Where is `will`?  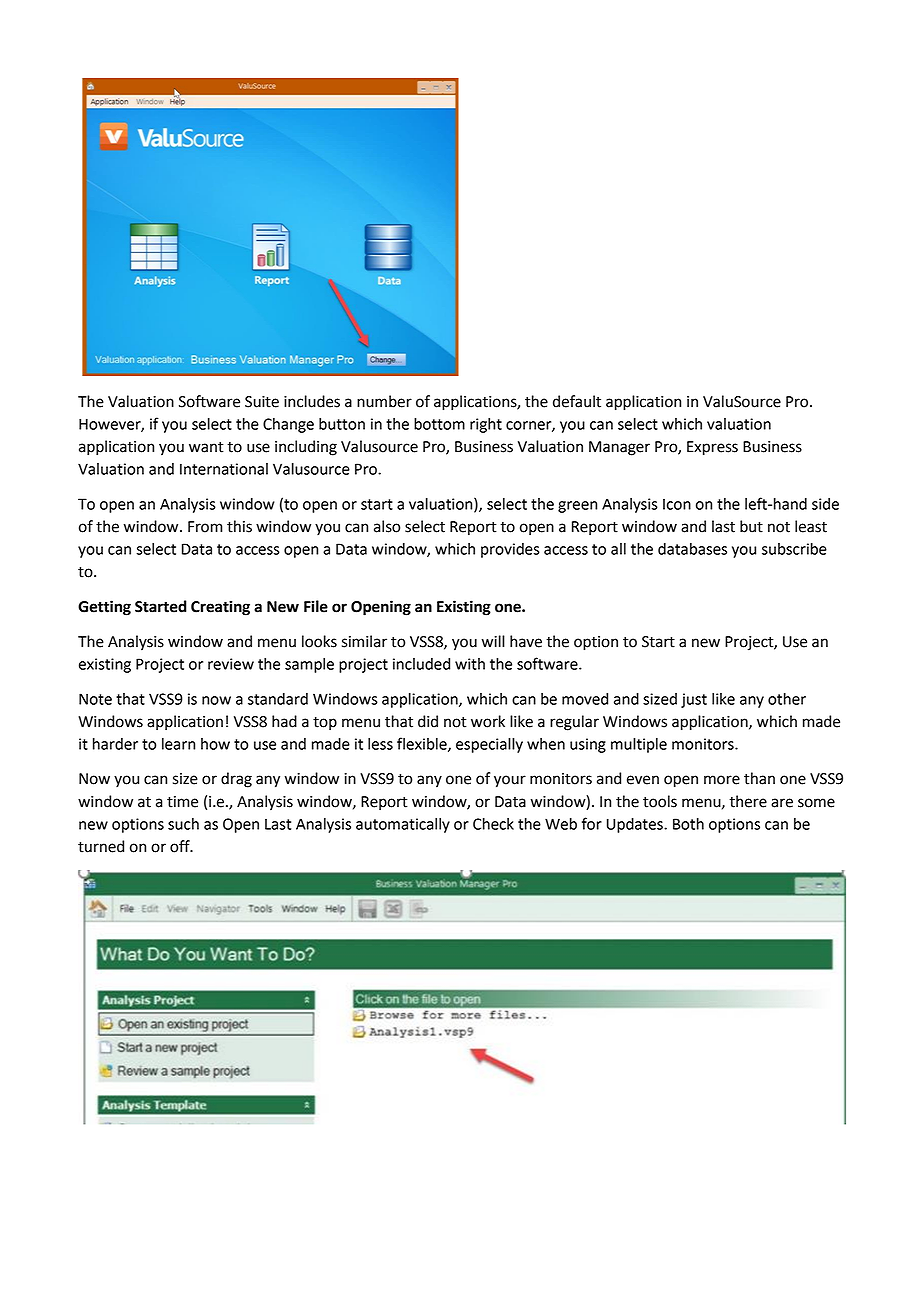
will is located at coordinates (493, 641).
